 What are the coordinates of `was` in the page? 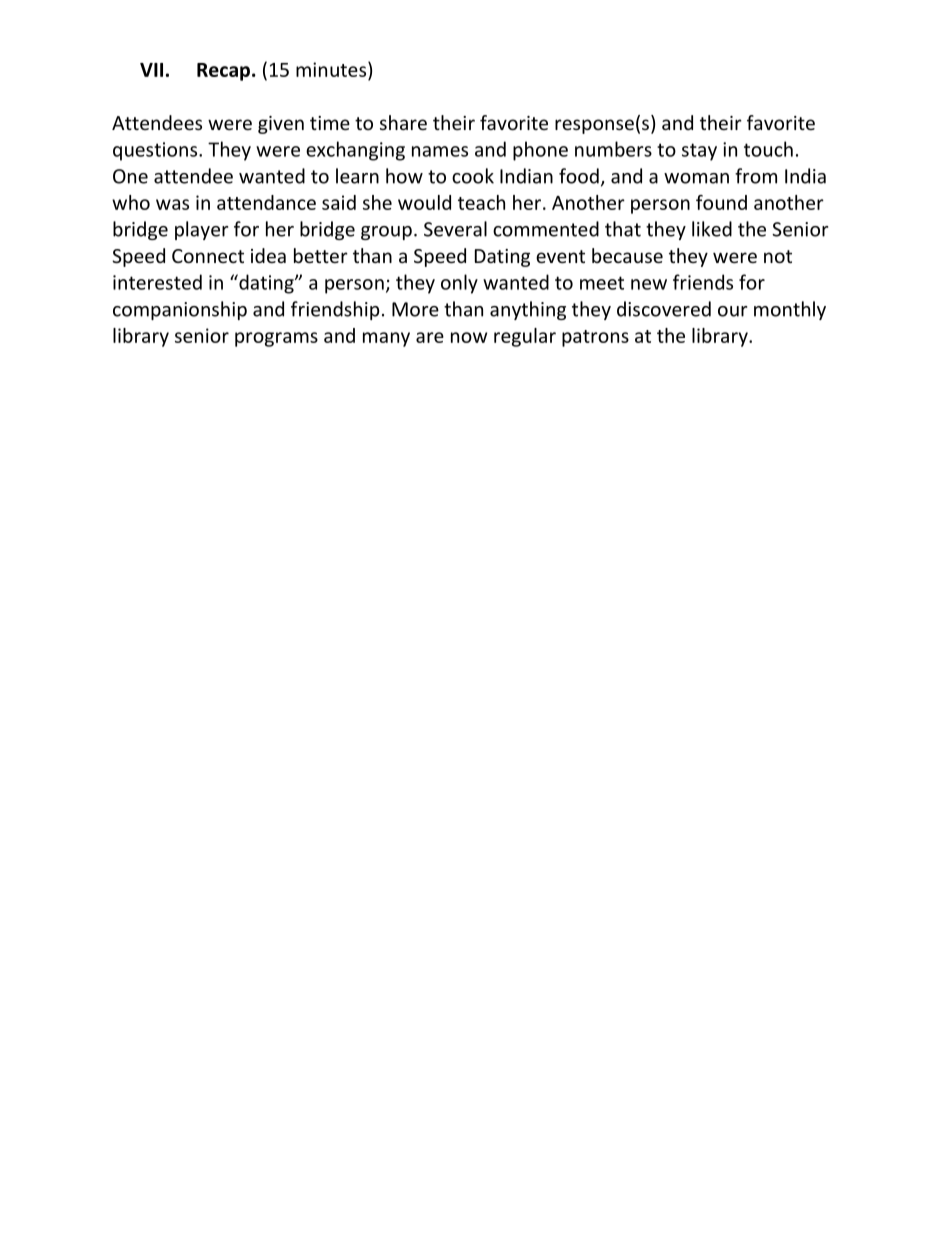 It's located at (172, 204).
